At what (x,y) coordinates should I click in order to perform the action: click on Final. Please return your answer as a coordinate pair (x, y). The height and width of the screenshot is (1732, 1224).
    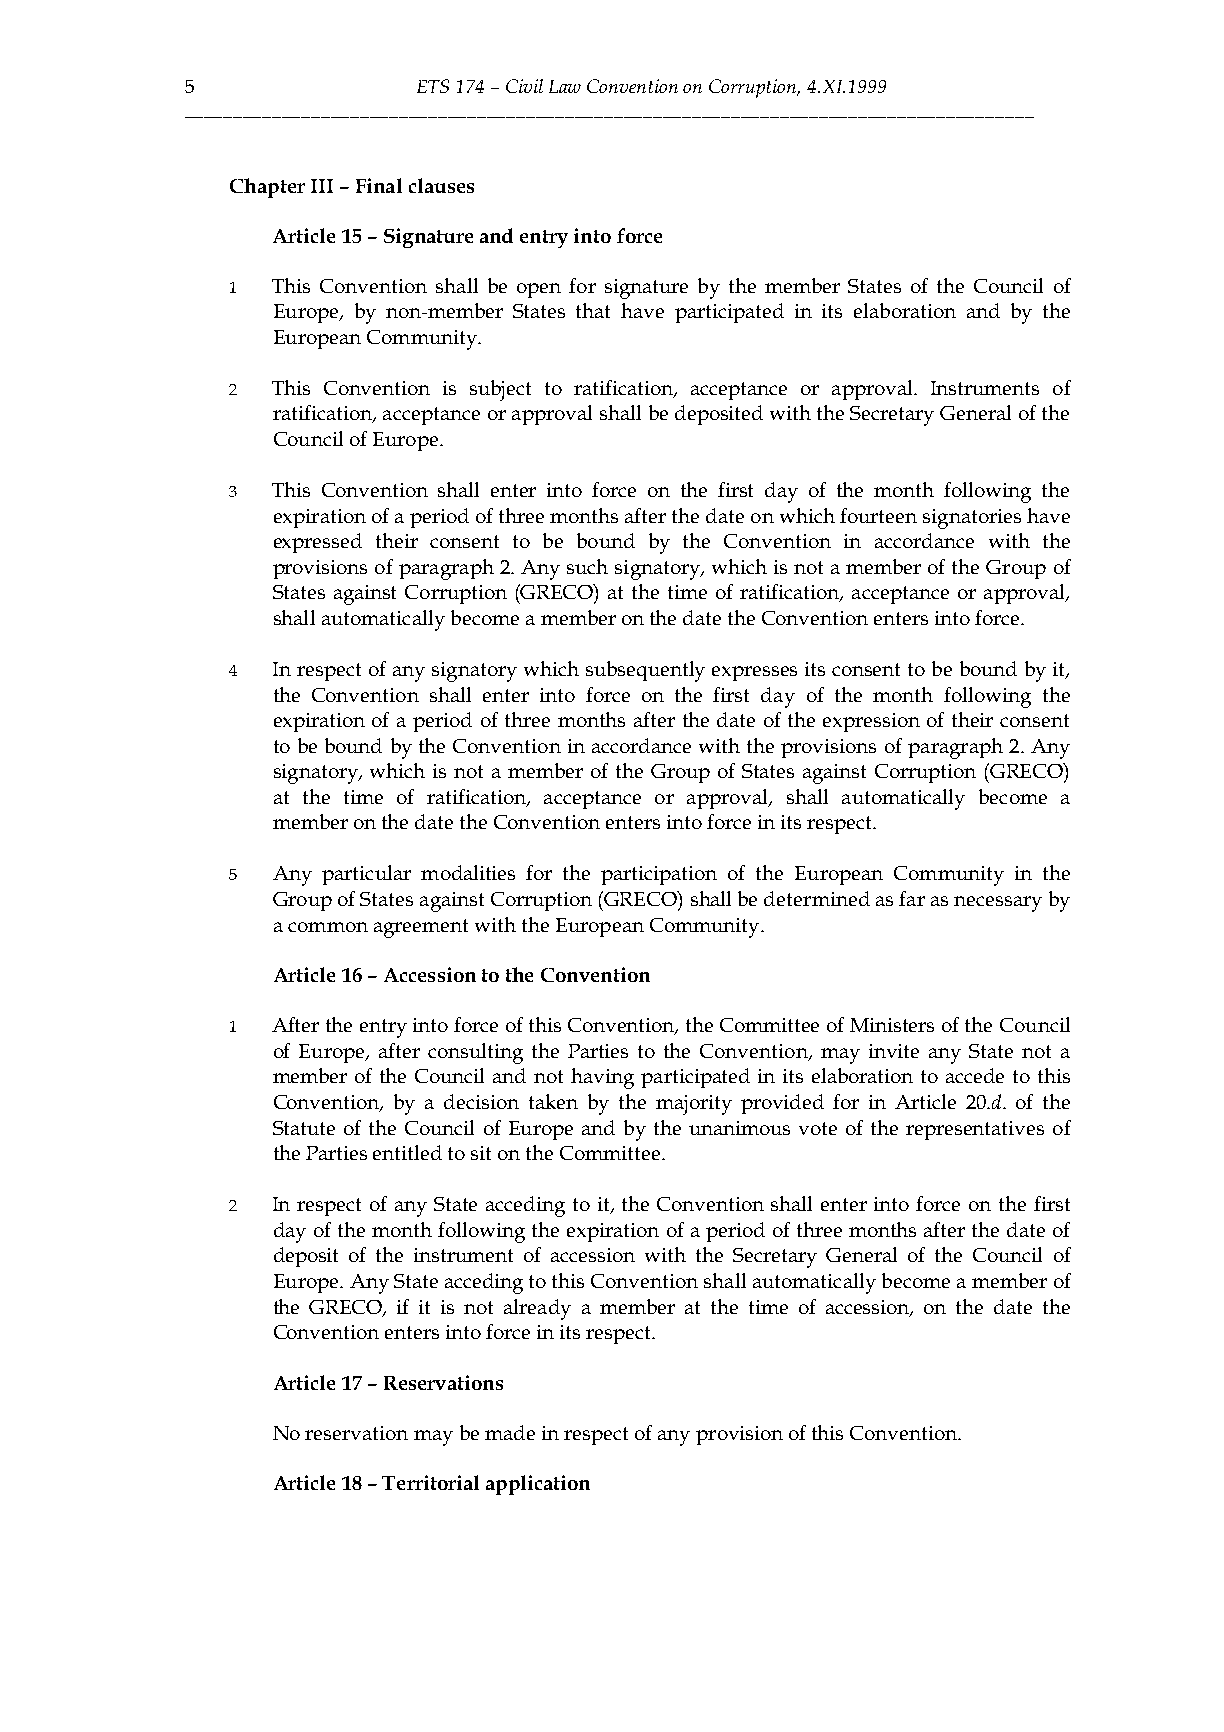
    Looking at the image, I should click on (379, 185).
